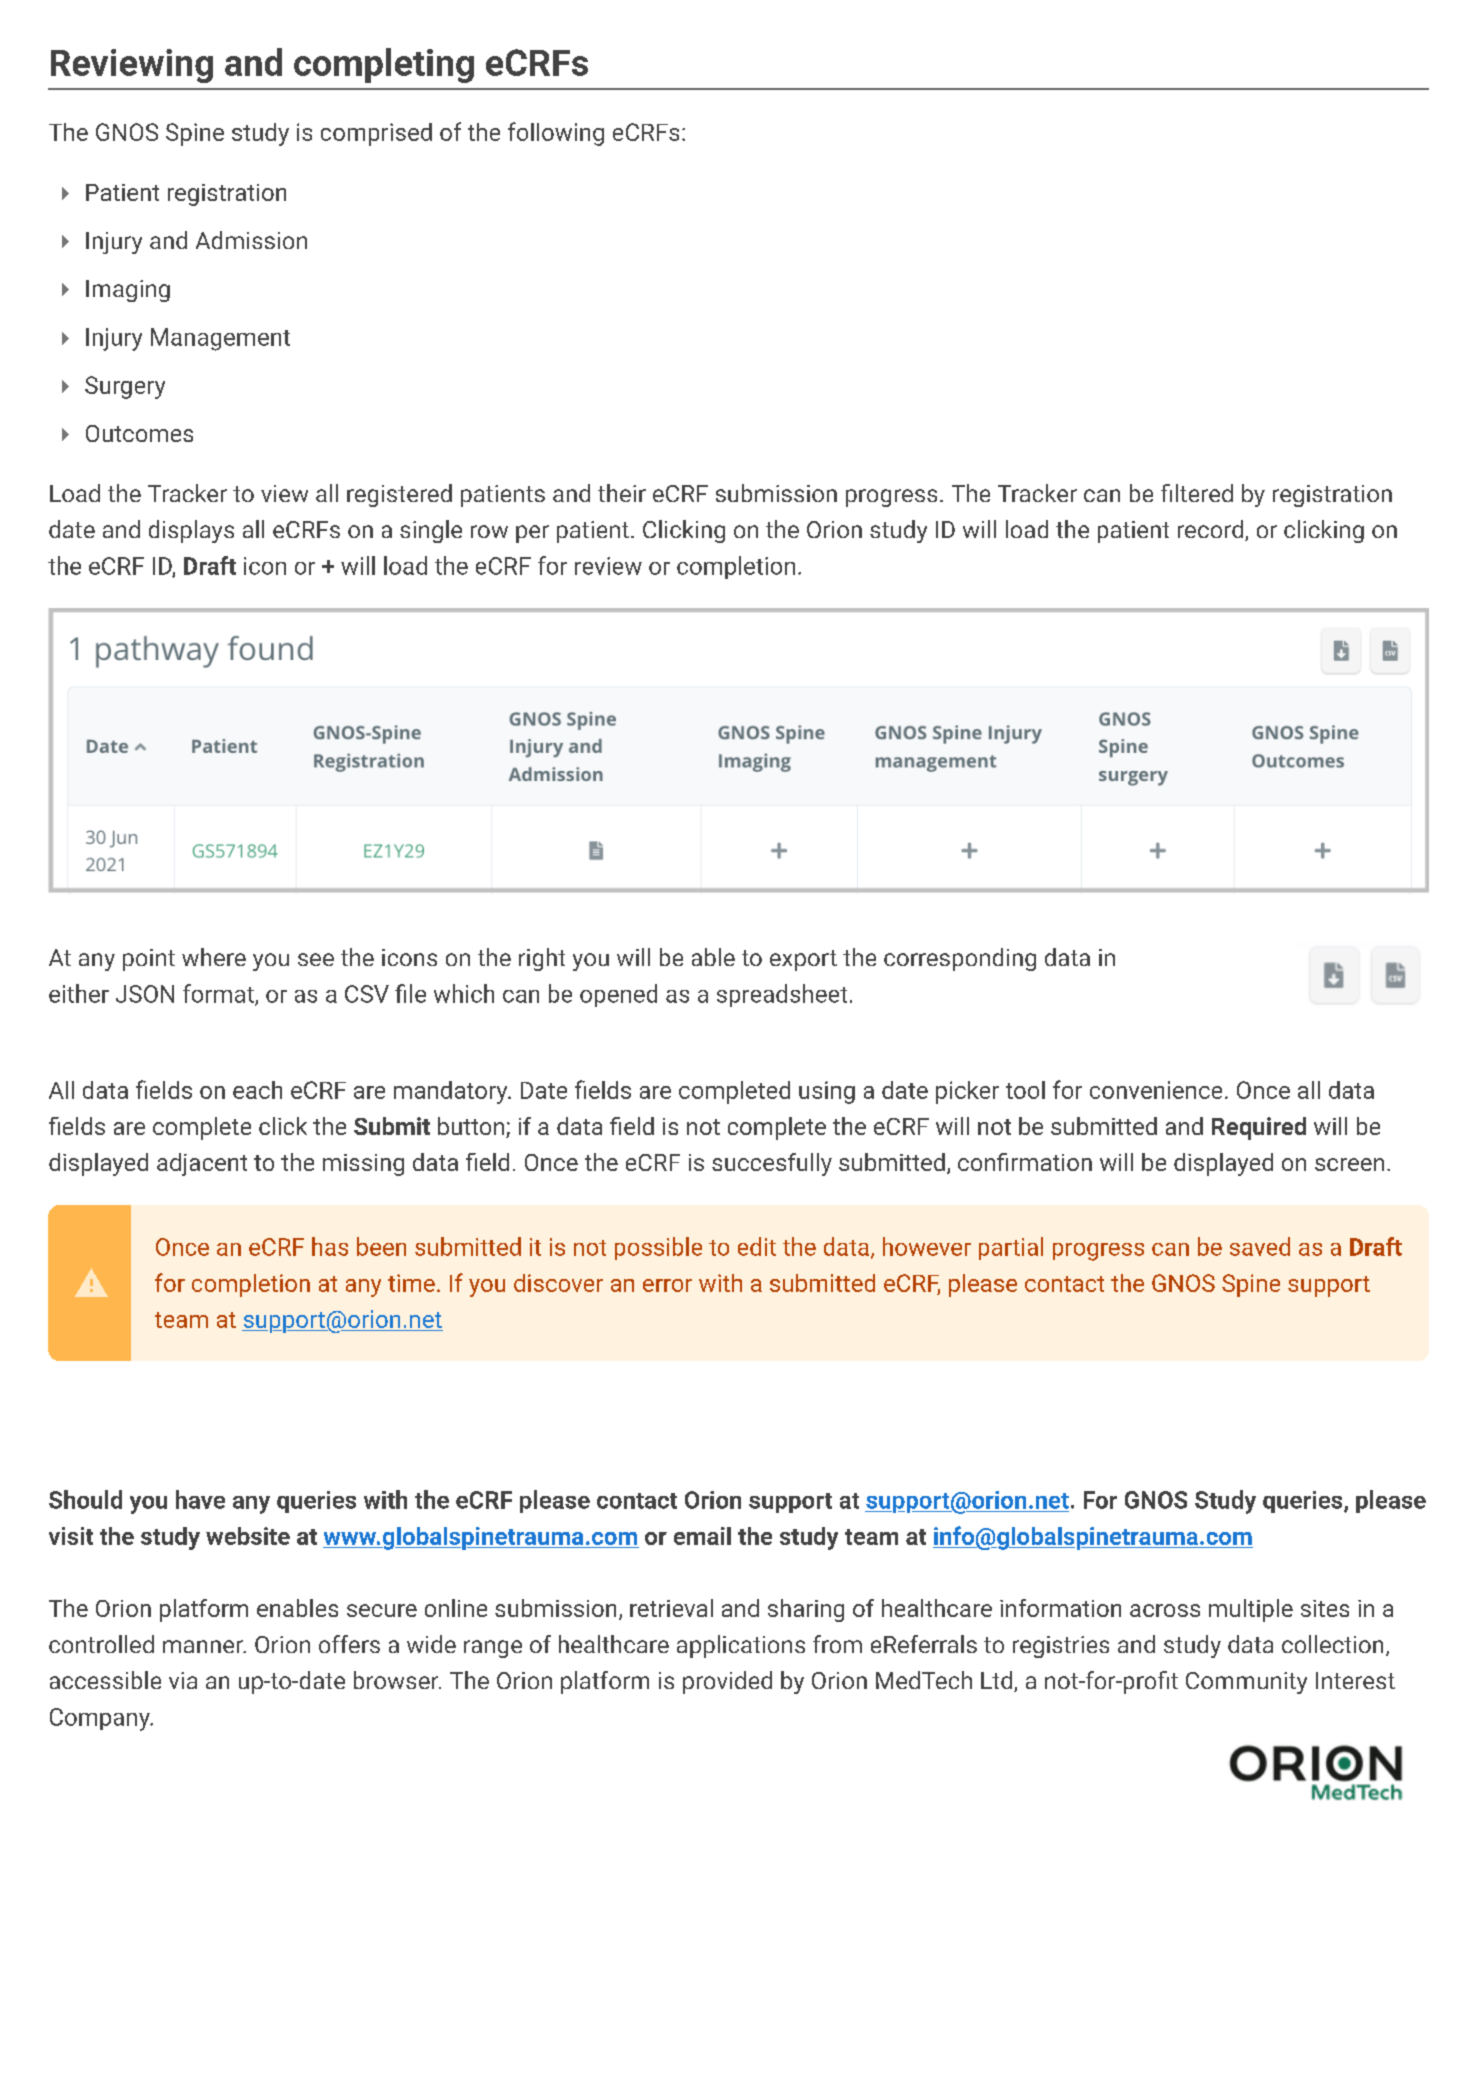 The height and width of the screenshot is (2088, 1475). I want to click on manner, so click(204, 1646).
